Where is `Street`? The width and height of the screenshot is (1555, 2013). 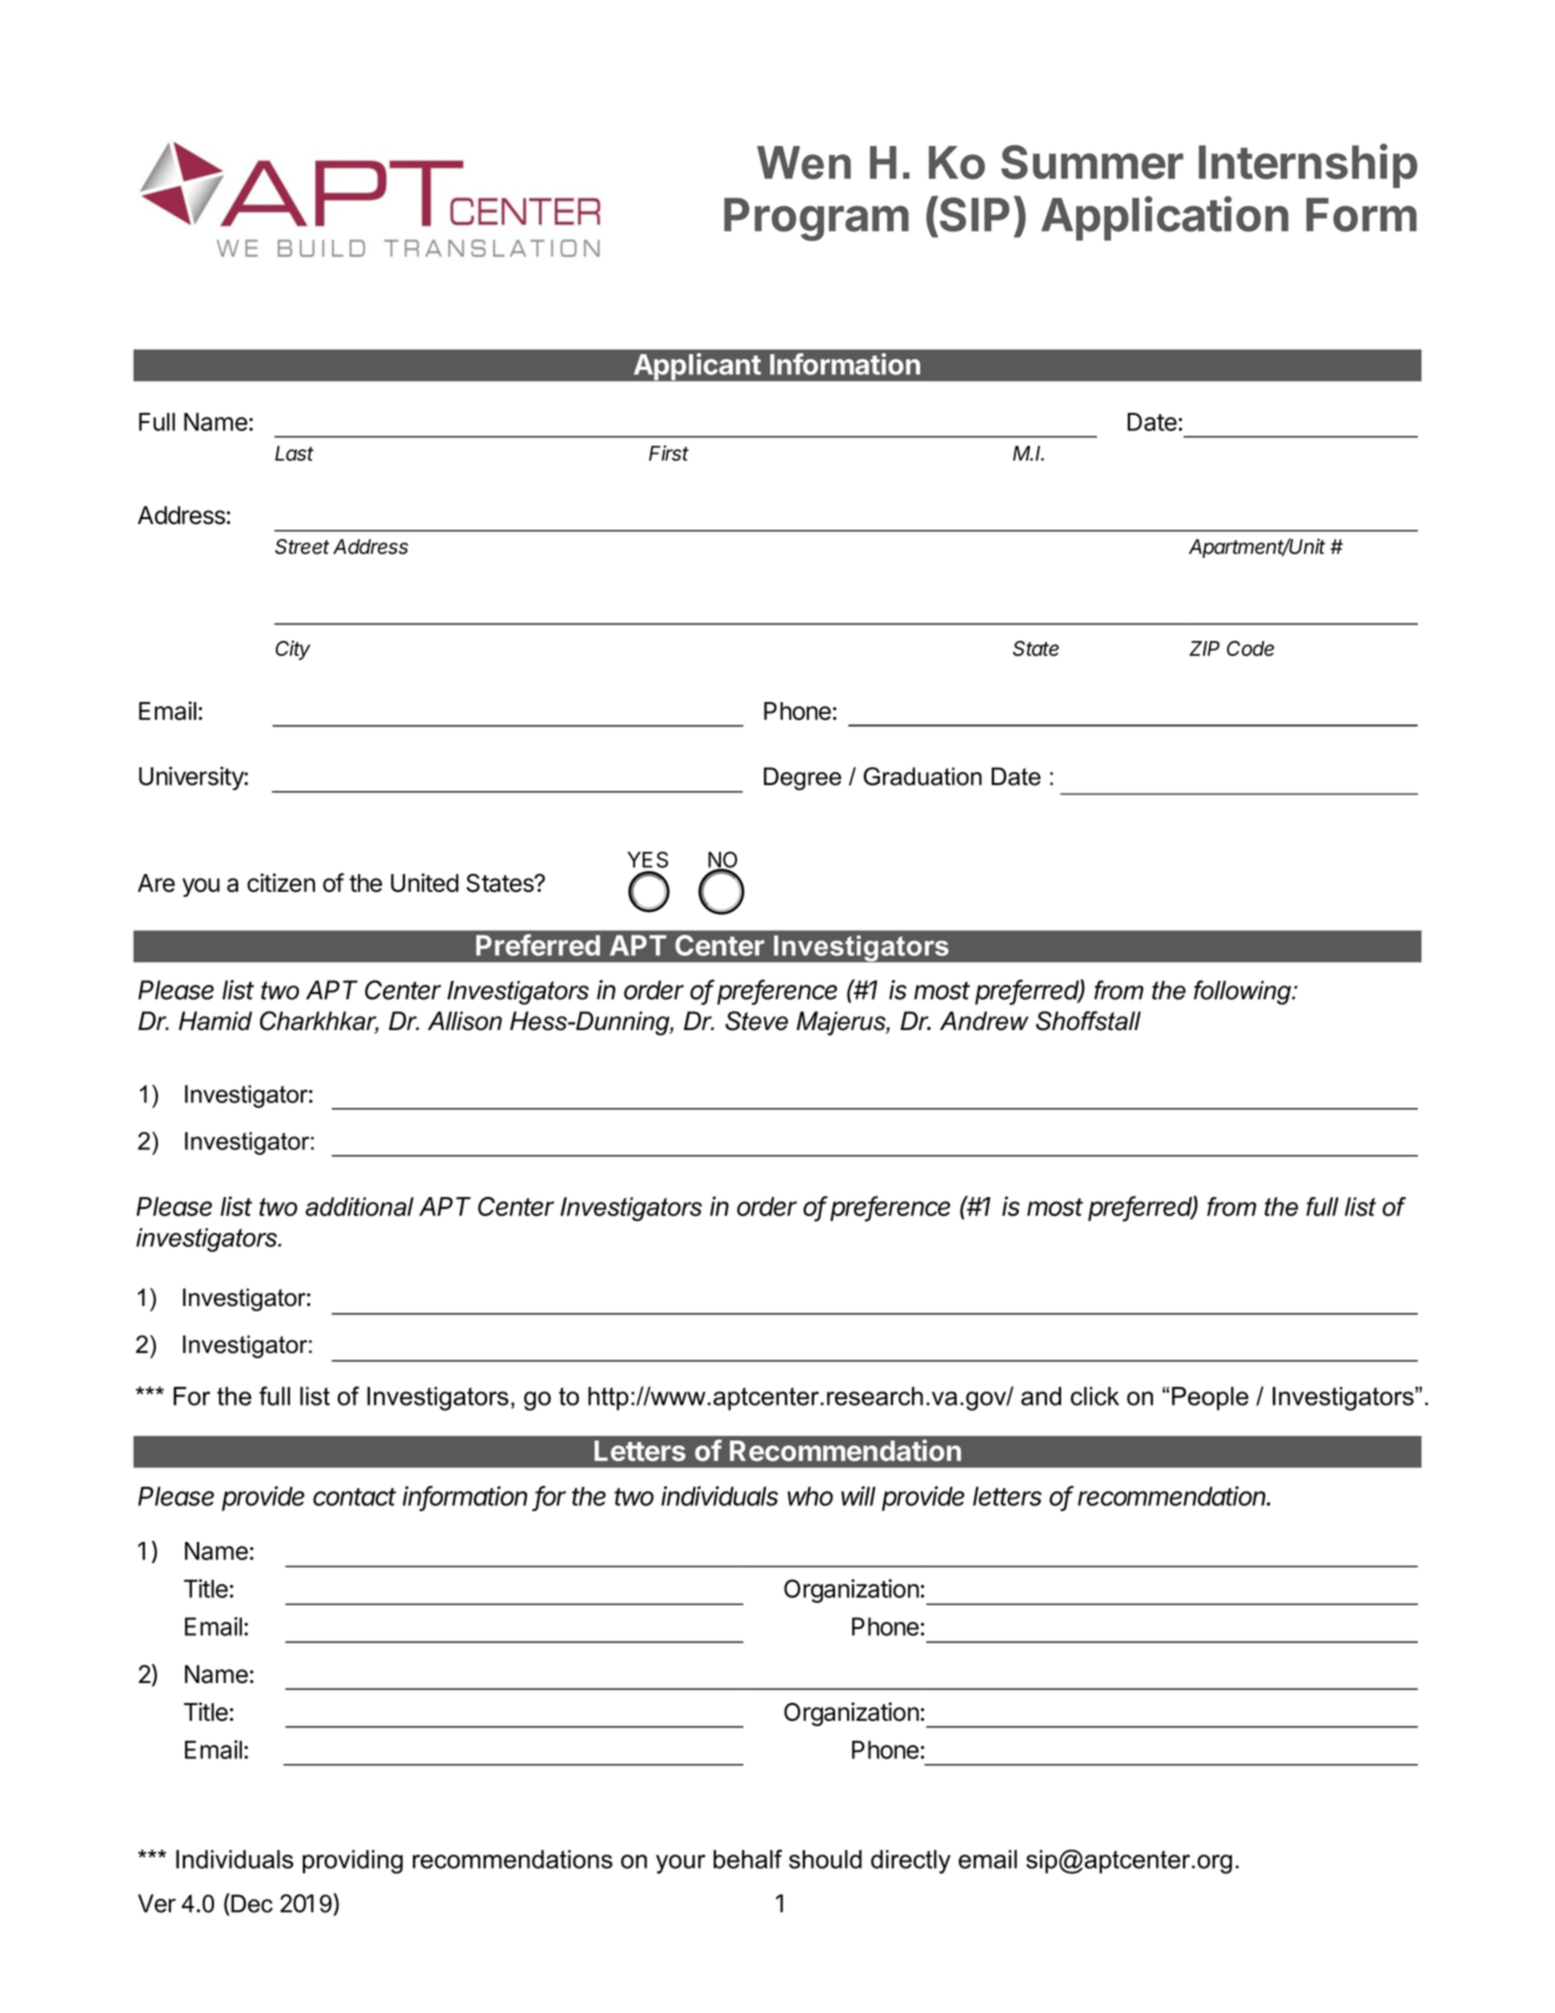 Street is located at coordinates (302, 546).
